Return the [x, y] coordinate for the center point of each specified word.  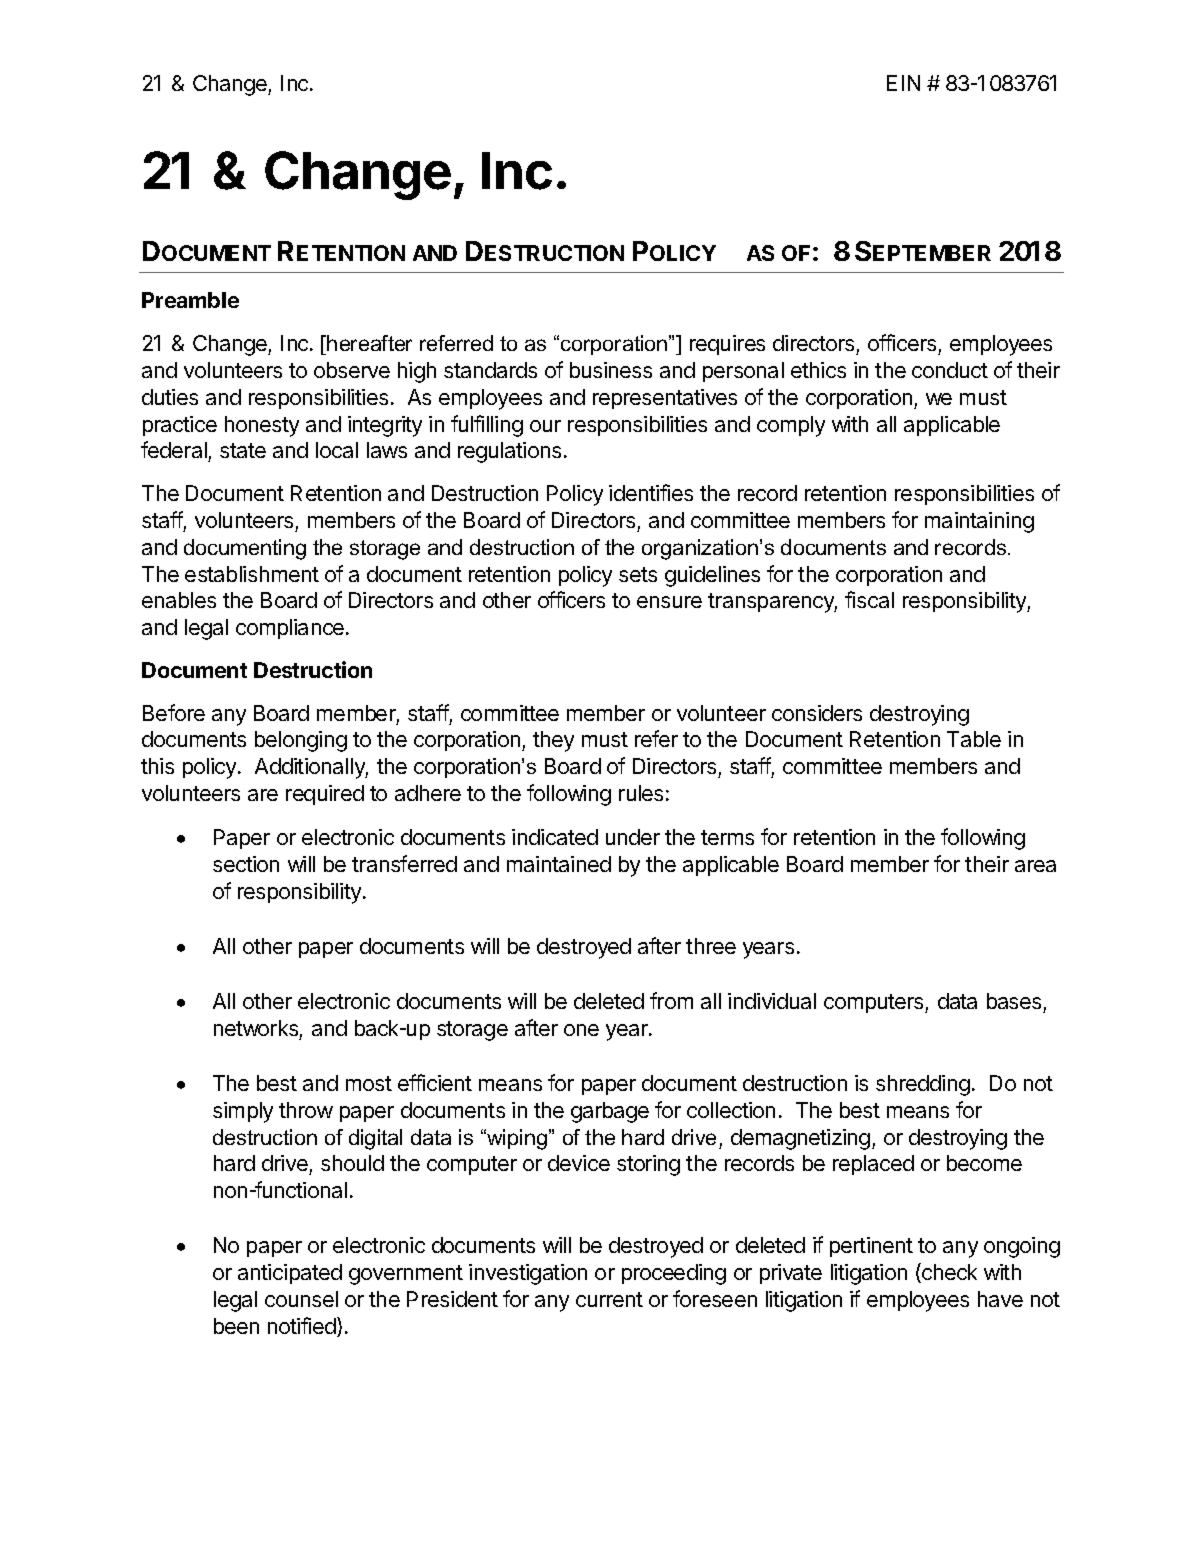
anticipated [290, 1274]
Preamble [190, 300]
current [609, 1299]
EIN [903, 83]
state [243, 450]
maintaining [979, 522]
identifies [651, 492]
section [246, 864]
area [1035, 866]
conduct [950, 370]
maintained [559, 864]
